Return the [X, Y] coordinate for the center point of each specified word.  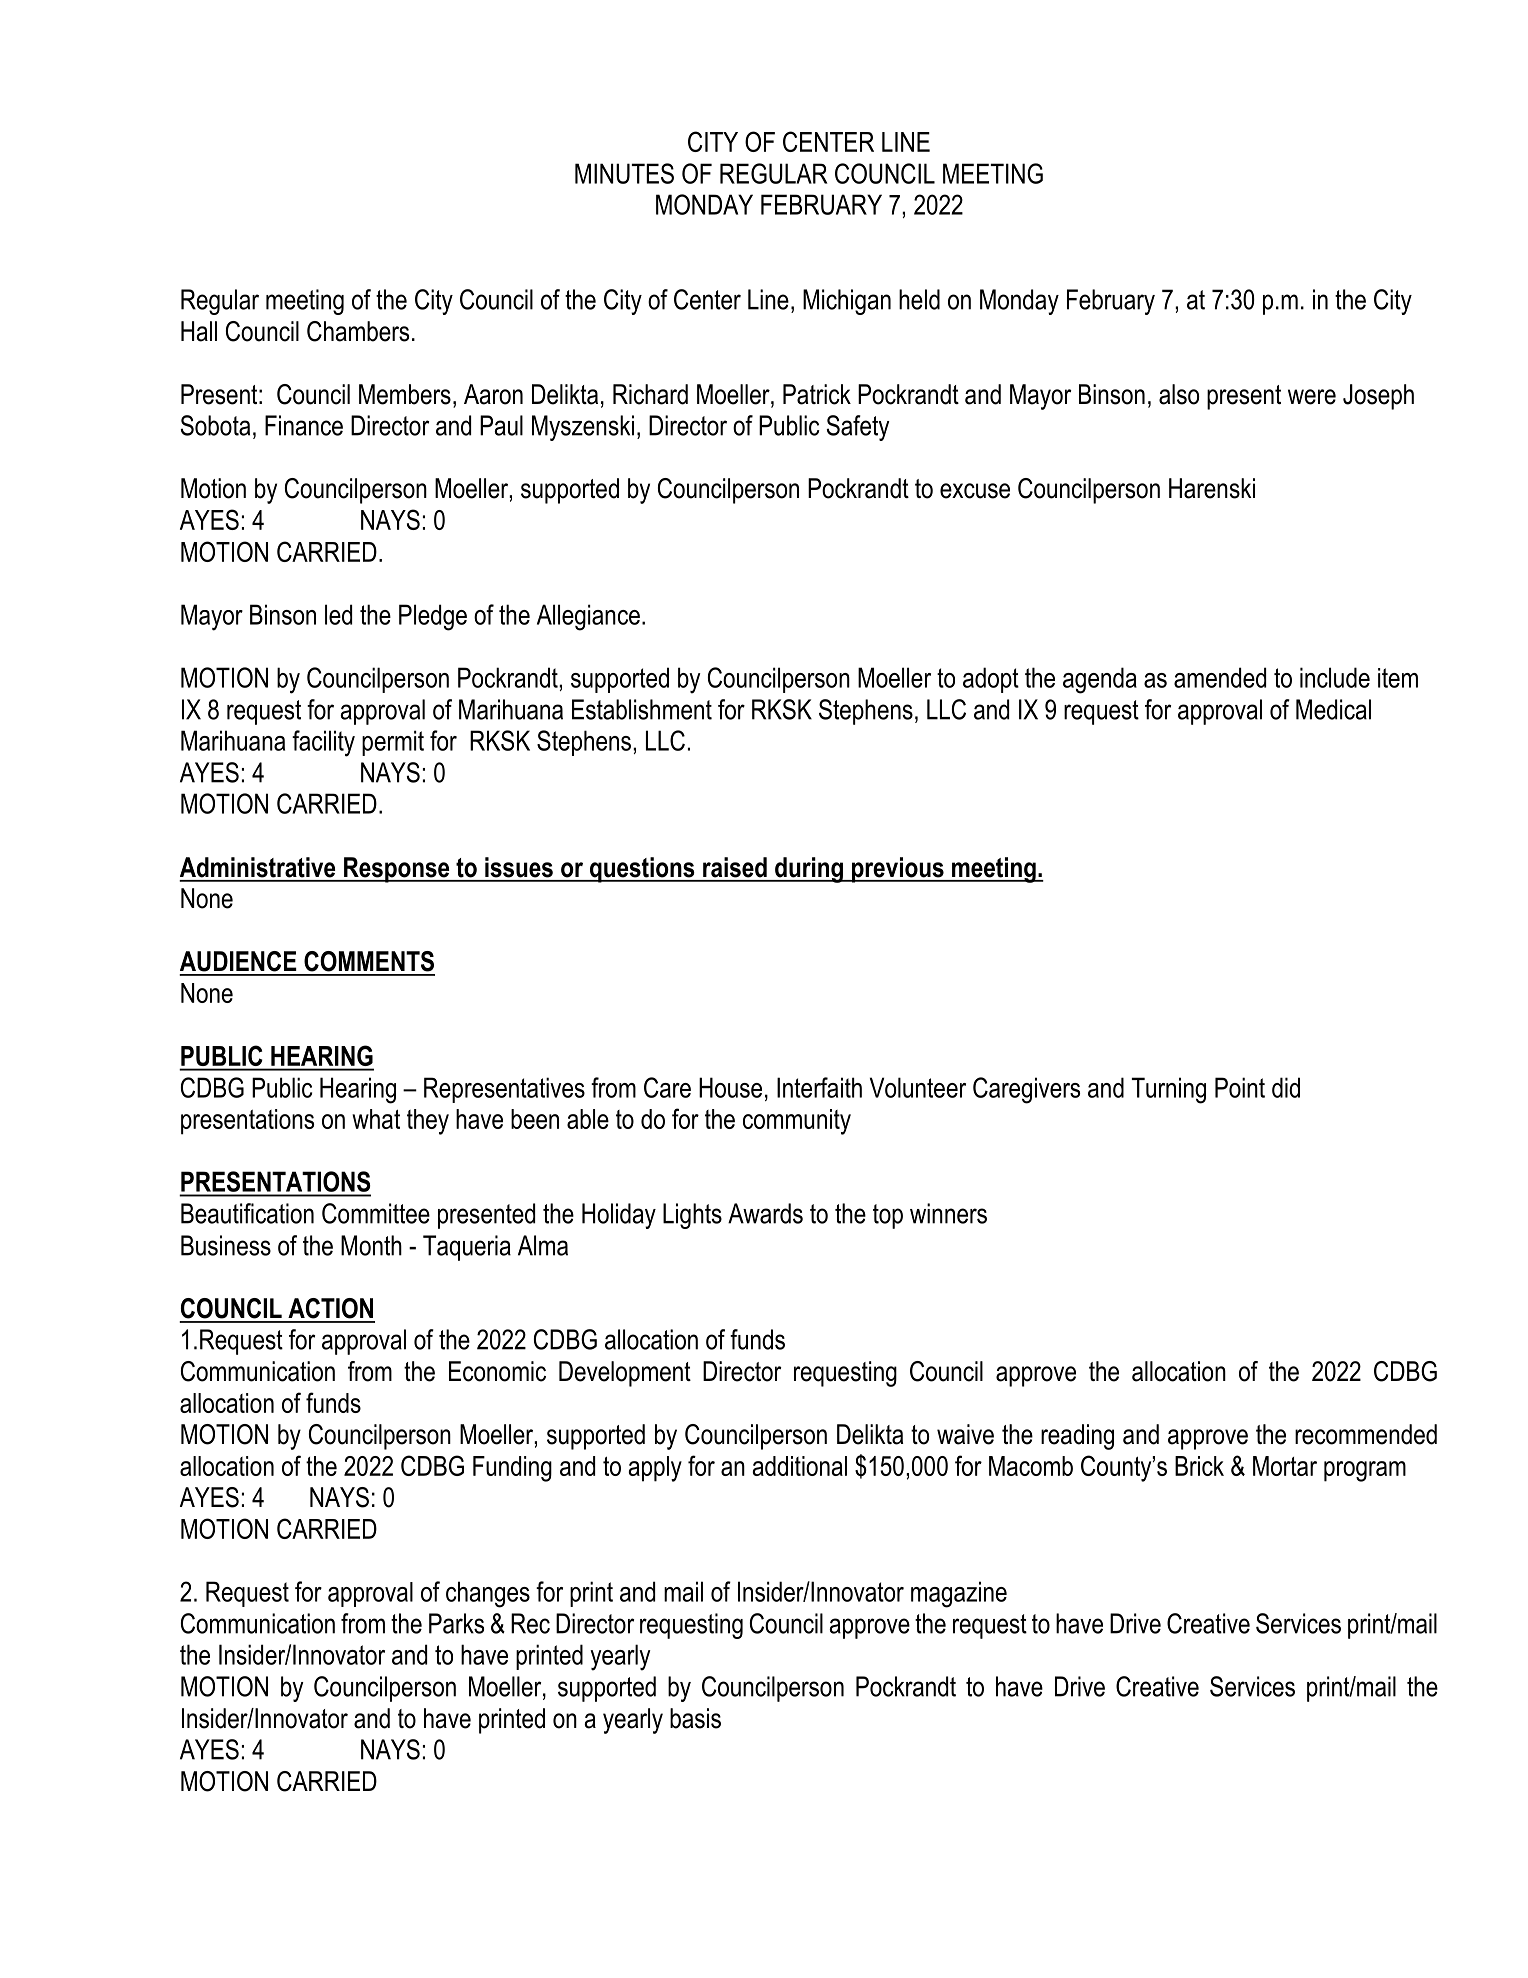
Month [371, 1245]
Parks [456, 1623]
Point [1240, 1087]
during [809, 870]
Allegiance [588, 617]
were [1312, 397]
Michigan [847, 302]
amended [1220, 677]
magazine [959, 1594]
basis [695, 1718]
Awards [765, 1213]
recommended [1366, 1434]
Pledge [433, 617]
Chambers [358, 331]
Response [397, 870]
